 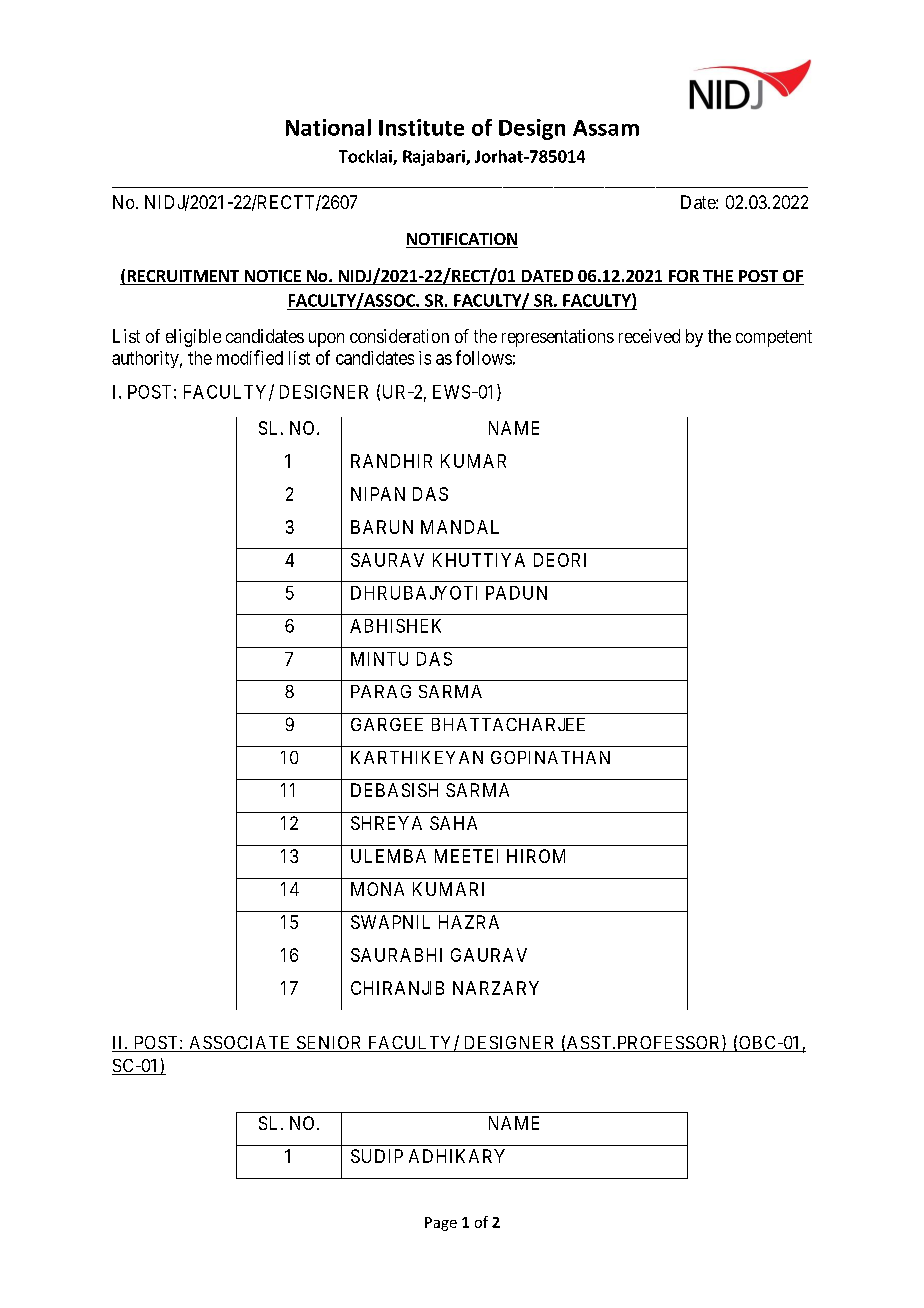 What do you see at coordinates (508, 724) in the image?
I see `BHATTACHARJEE` at bounding box center [508, 724].
